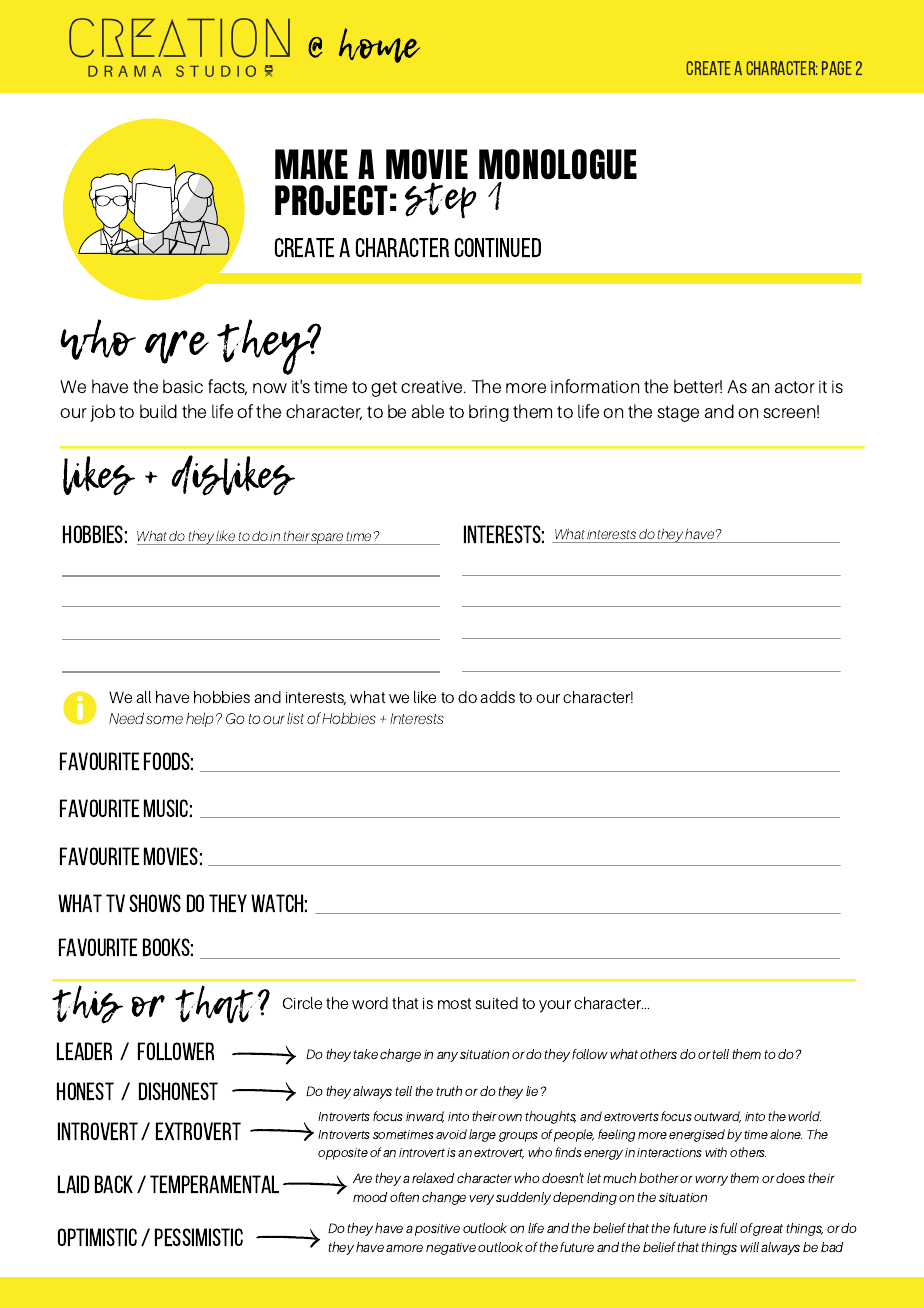 This screenshot has width=924, height=1308. I want to click on most, so click(454, 1003).
